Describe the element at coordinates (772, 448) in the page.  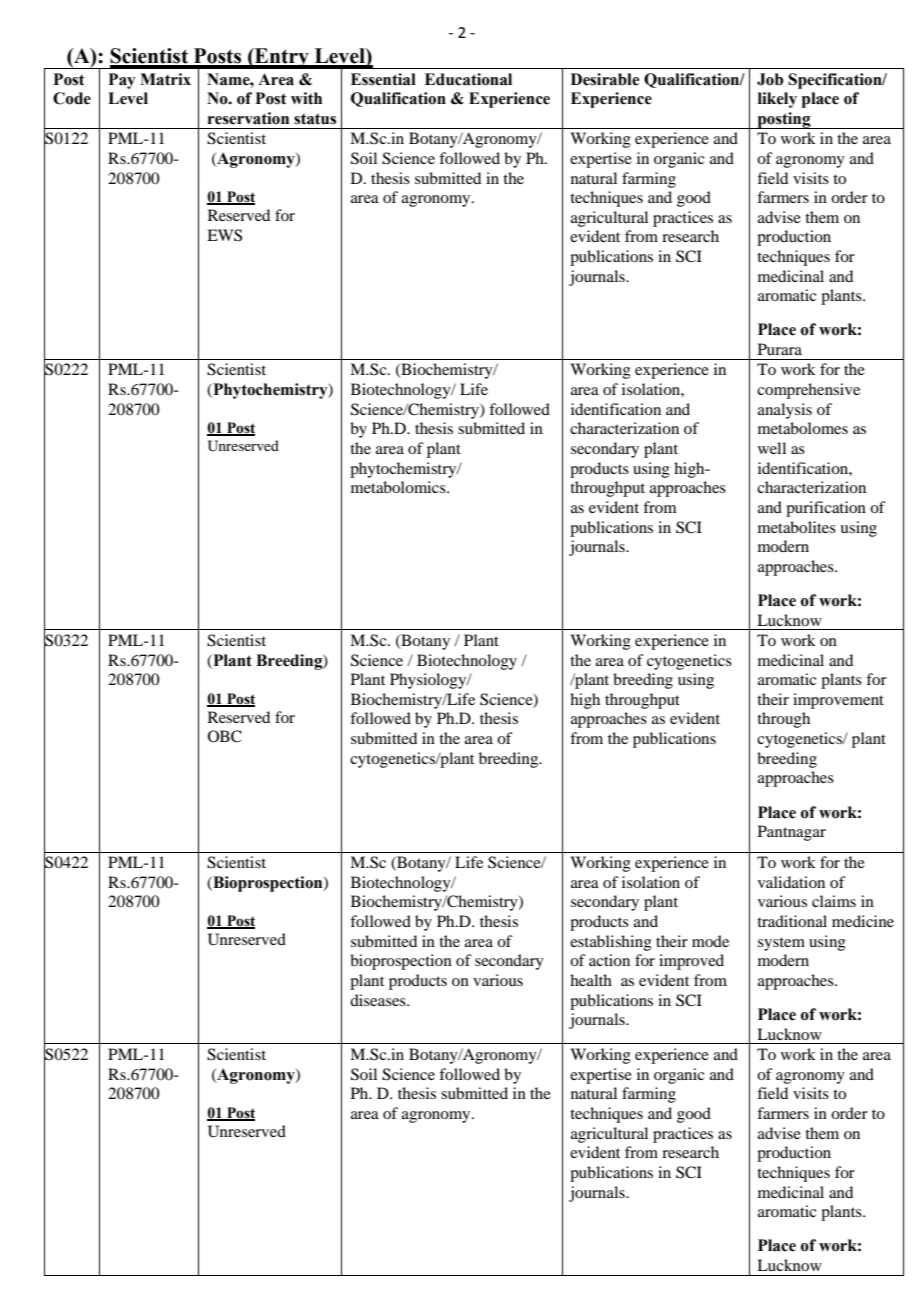
I see `well` at that location.
